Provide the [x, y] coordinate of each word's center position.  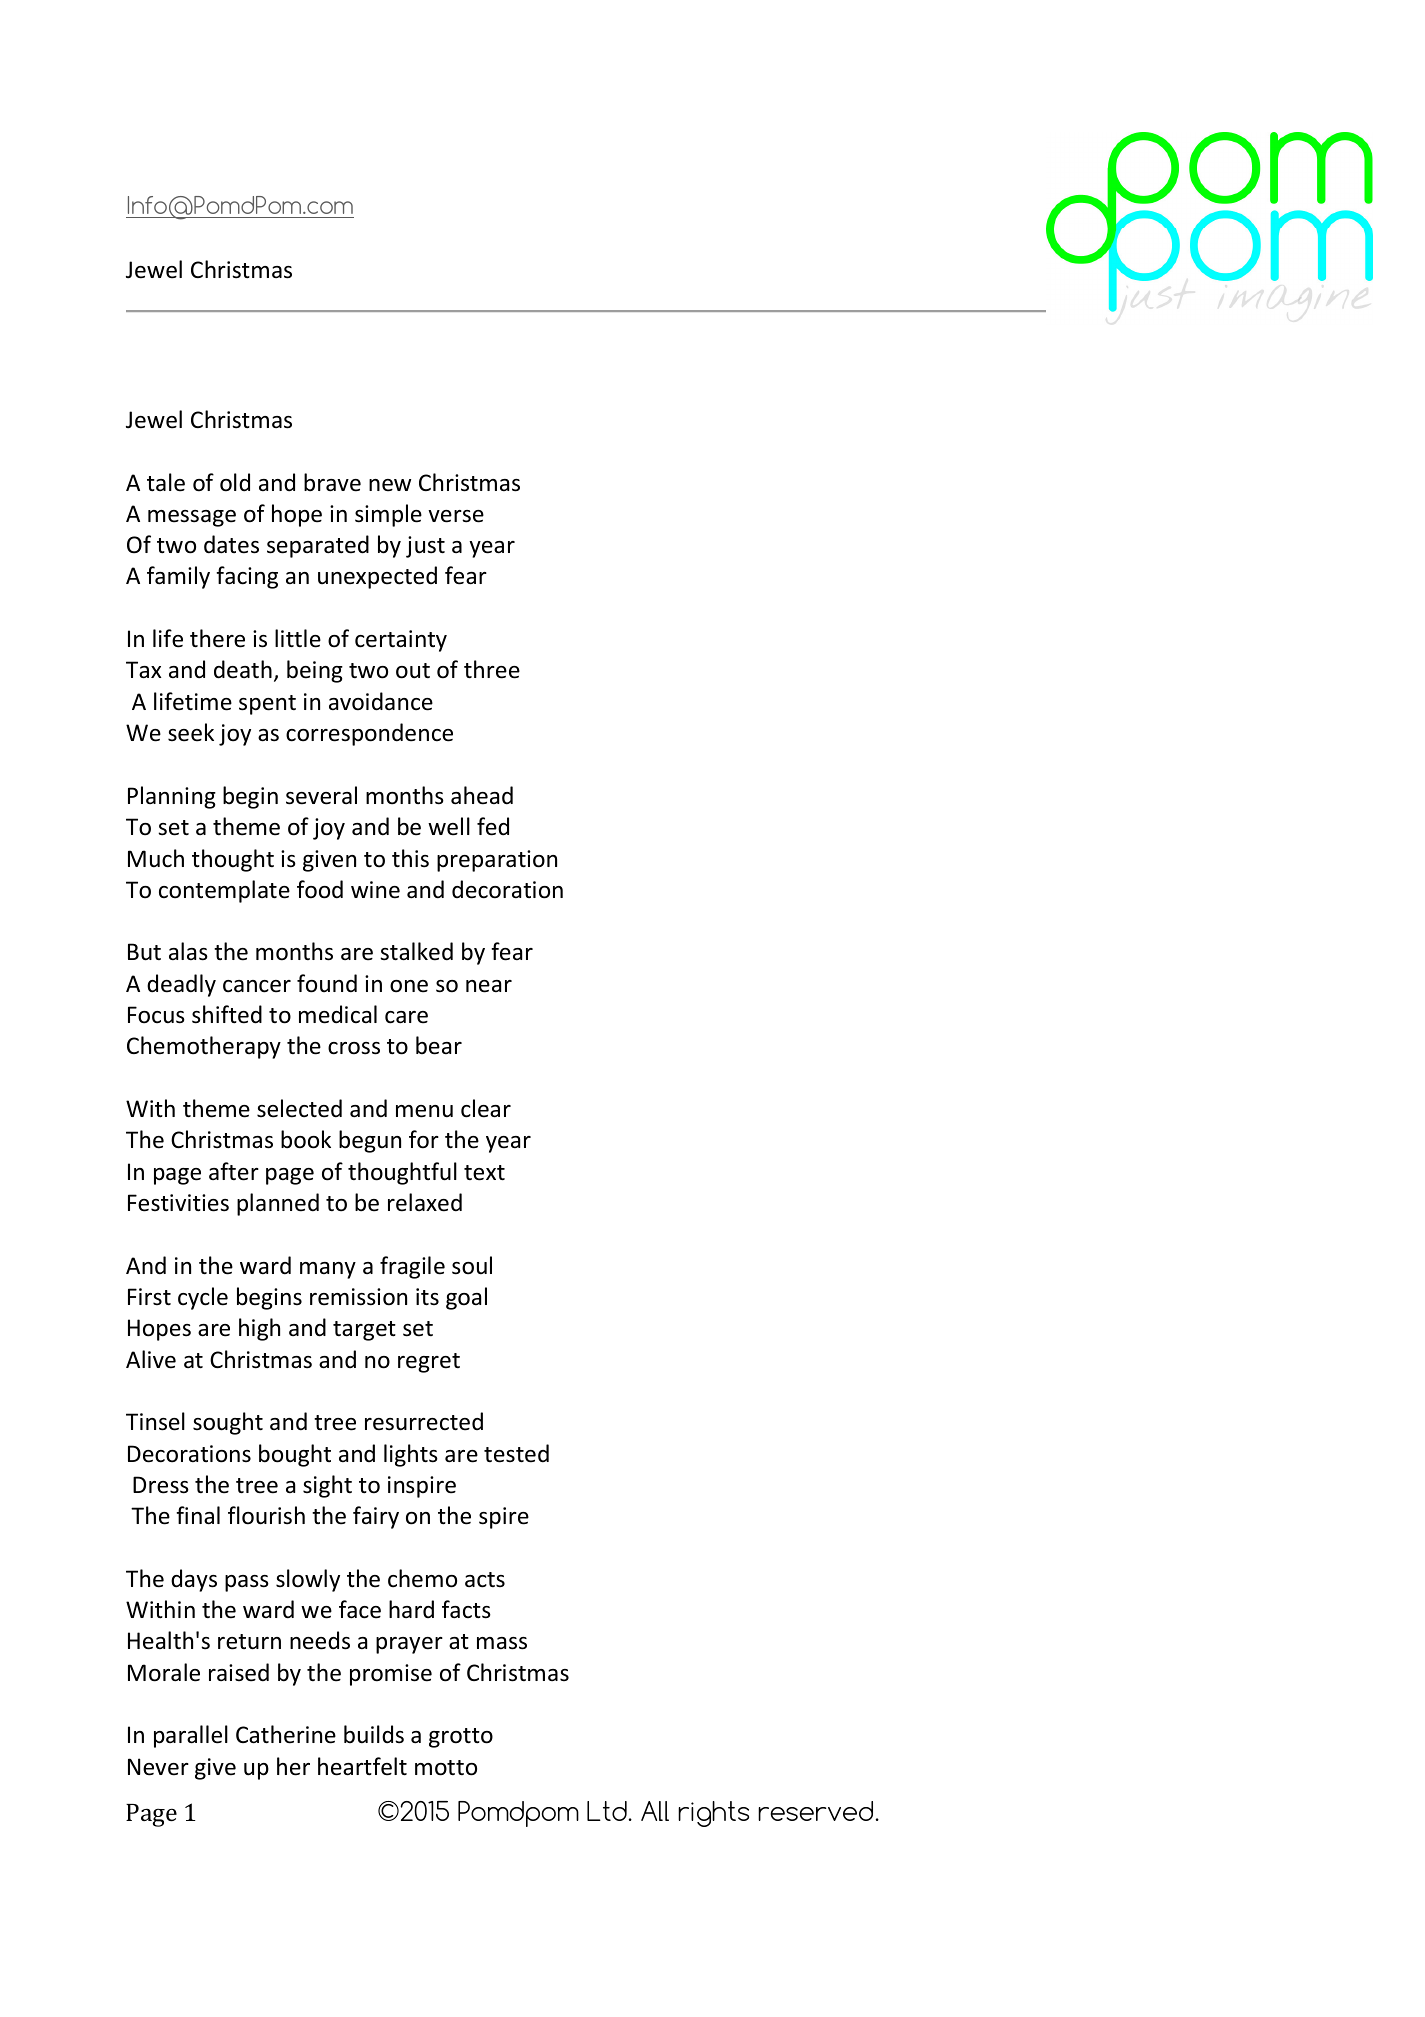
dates [231, 544]
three [492, 669]
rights [713, 1814]
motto [446, 1768]
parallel [191, 1736]
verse [456, 516]
